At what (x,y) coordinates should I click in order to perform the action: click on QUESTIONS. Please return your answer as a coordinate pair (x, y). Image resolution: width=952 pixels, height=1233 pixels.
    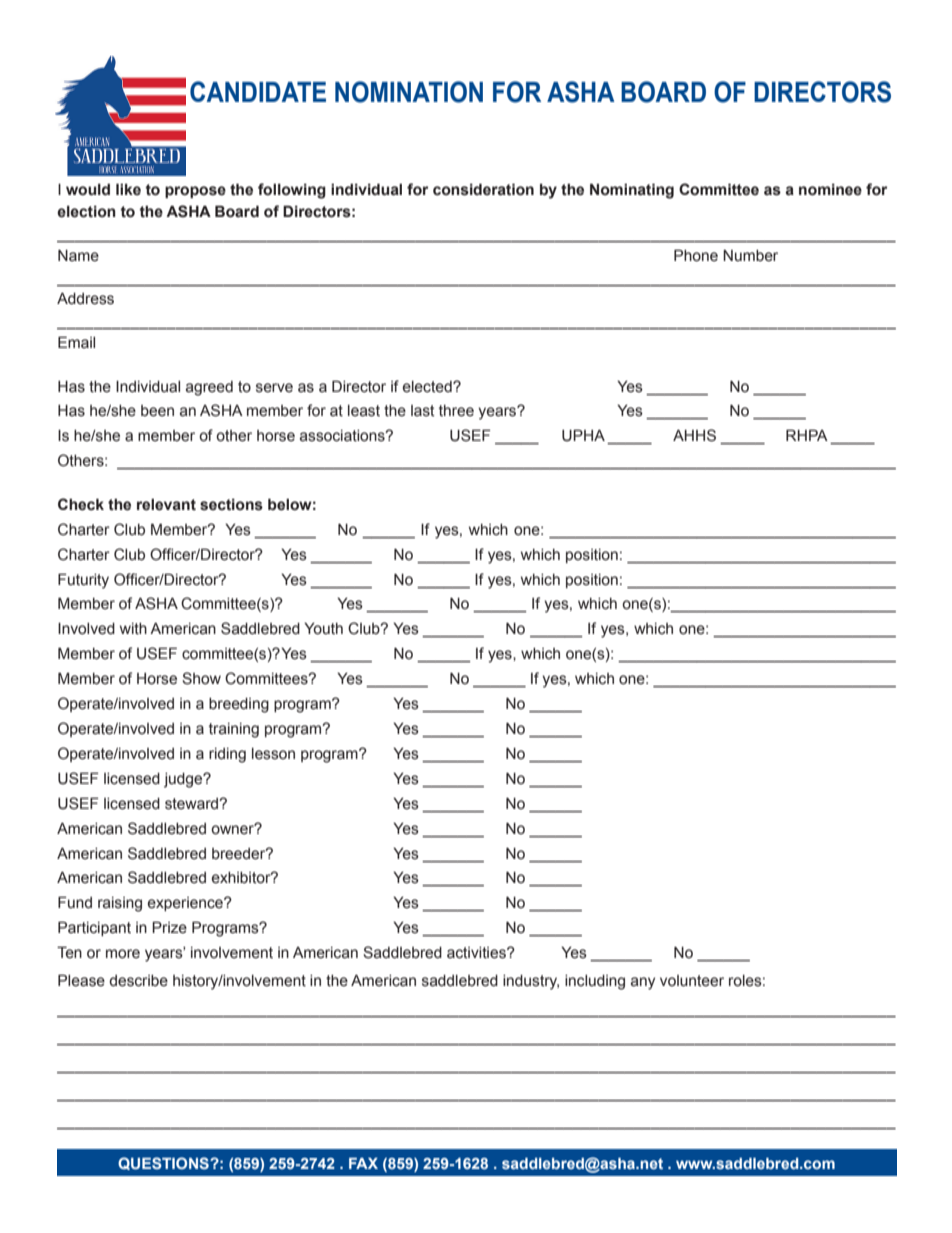
    Looking at the image, I should click on (164, 1163).
